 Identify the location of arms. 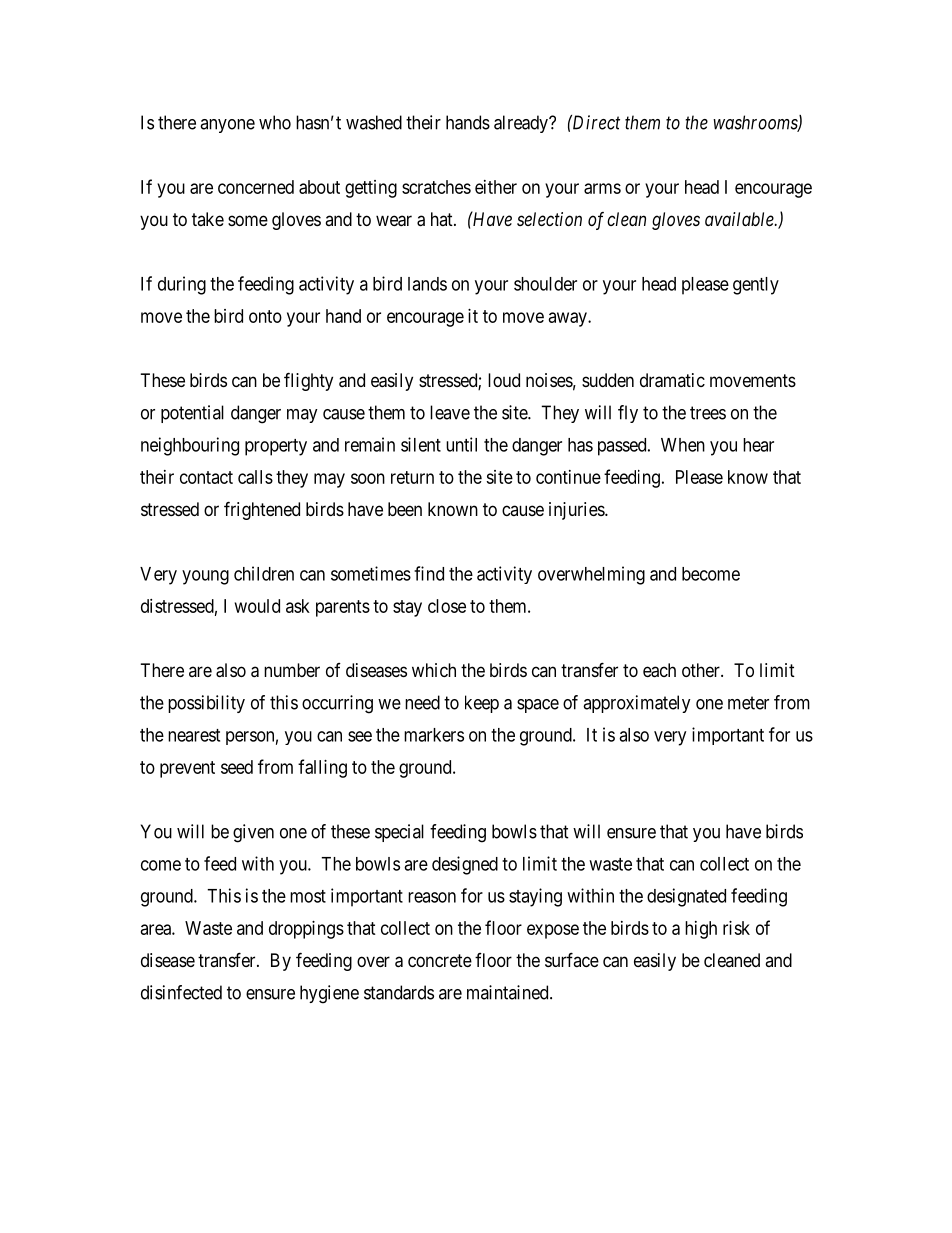
(602, 188).
